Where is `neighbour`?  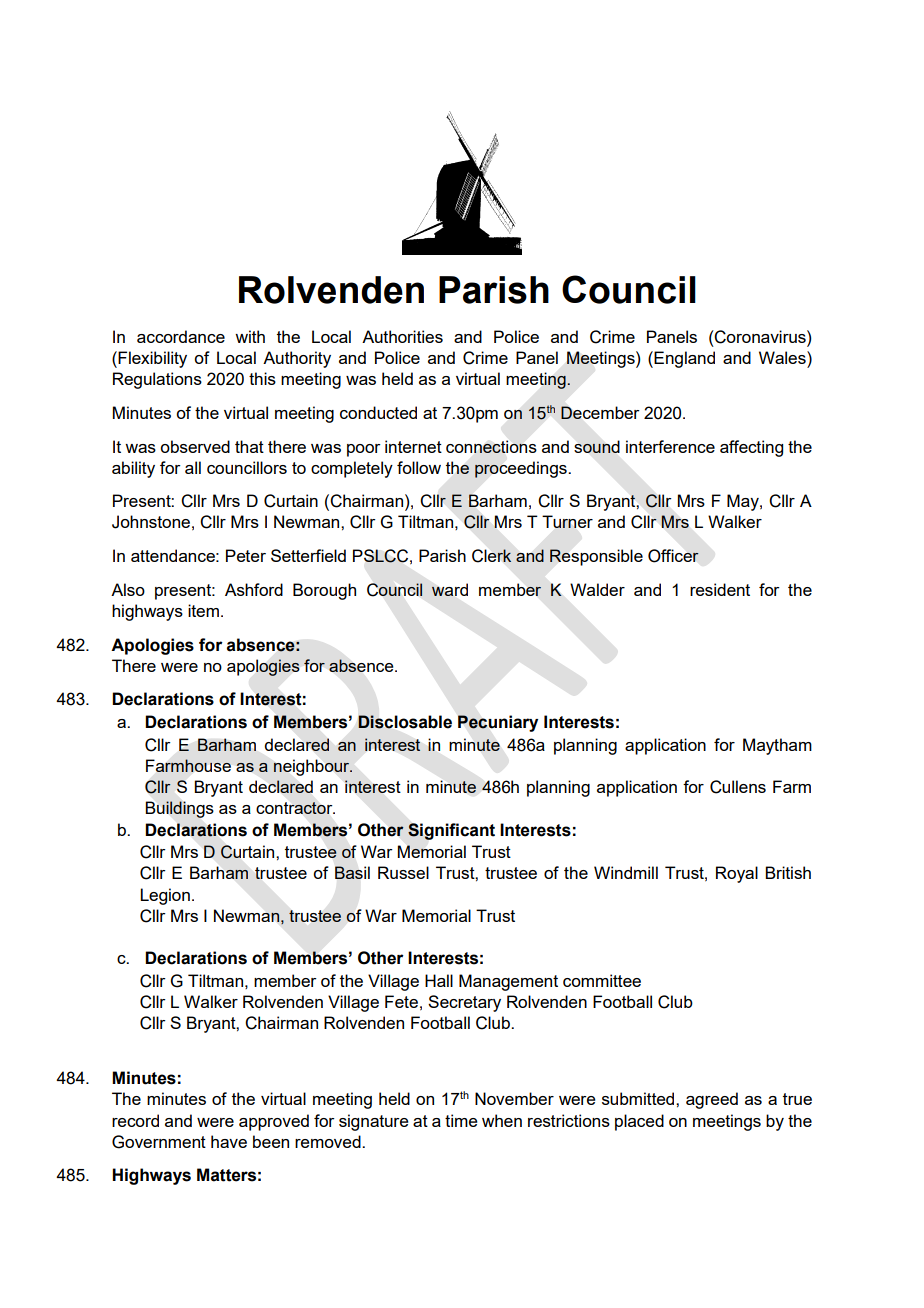 neighbour is located at coordinates (312, 767).
